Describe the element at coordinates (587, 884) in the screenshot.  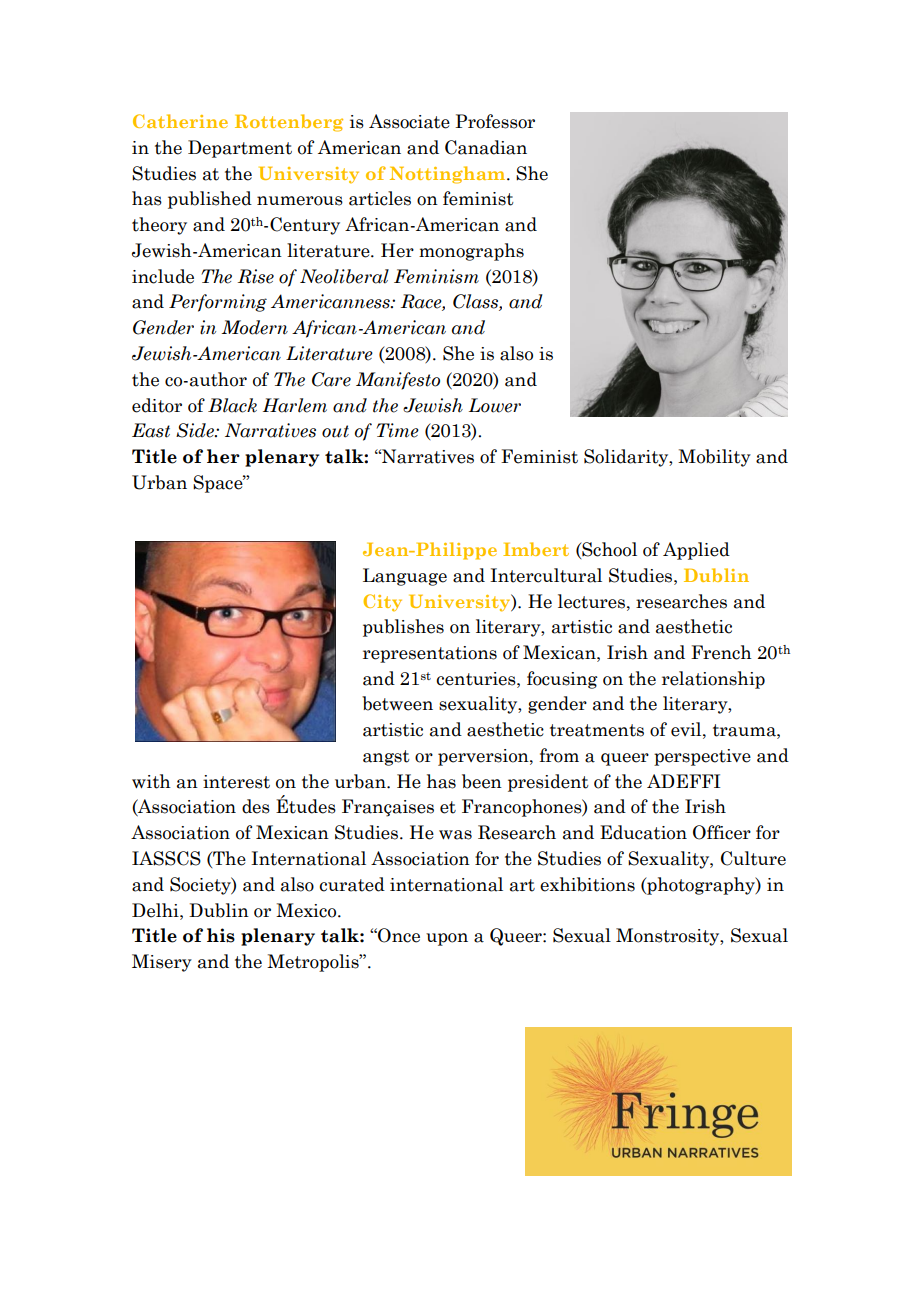
I see `exhibitions` at that location.
